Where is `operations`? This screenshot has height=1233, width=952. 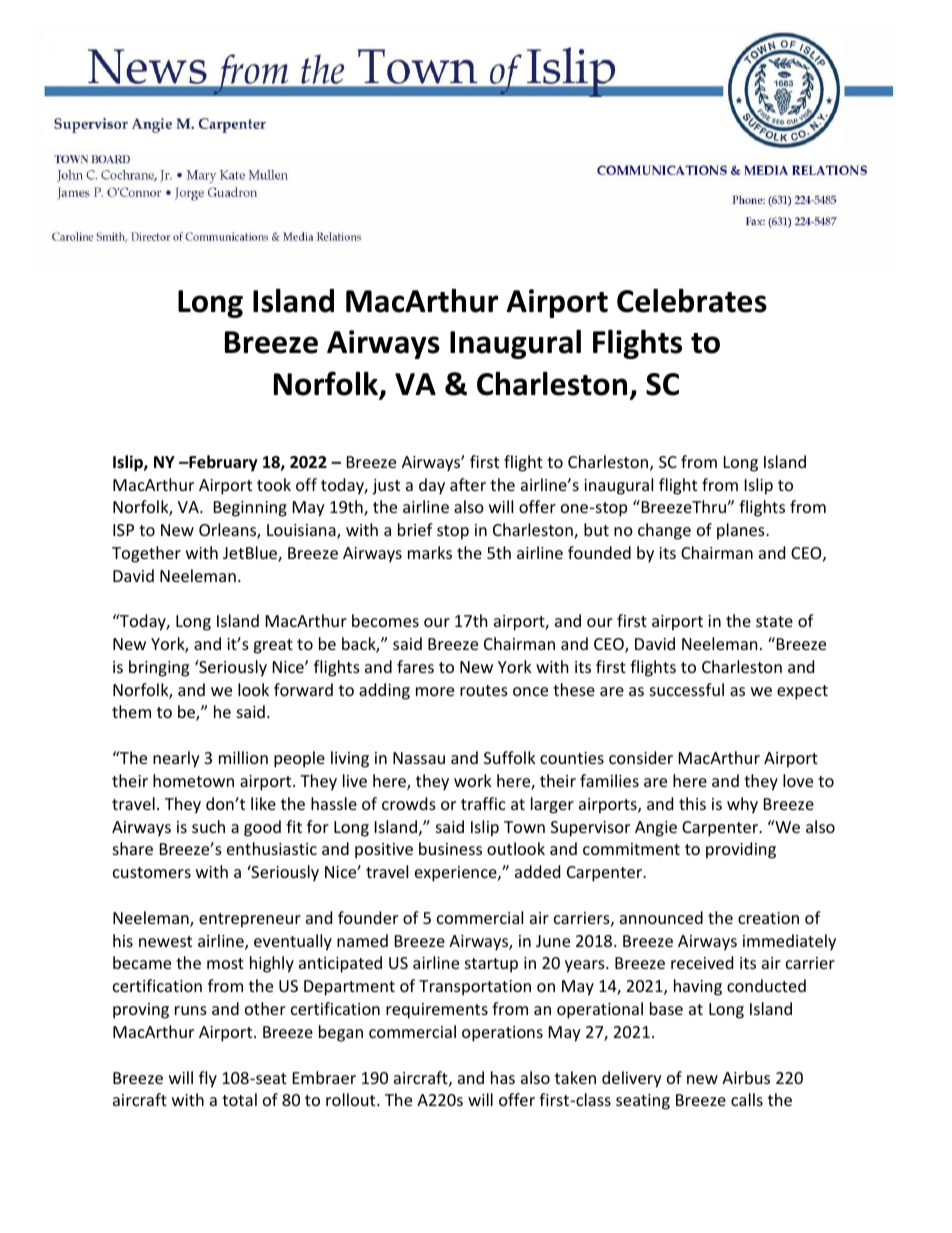 operations is located at coordinates (502, 1034).
